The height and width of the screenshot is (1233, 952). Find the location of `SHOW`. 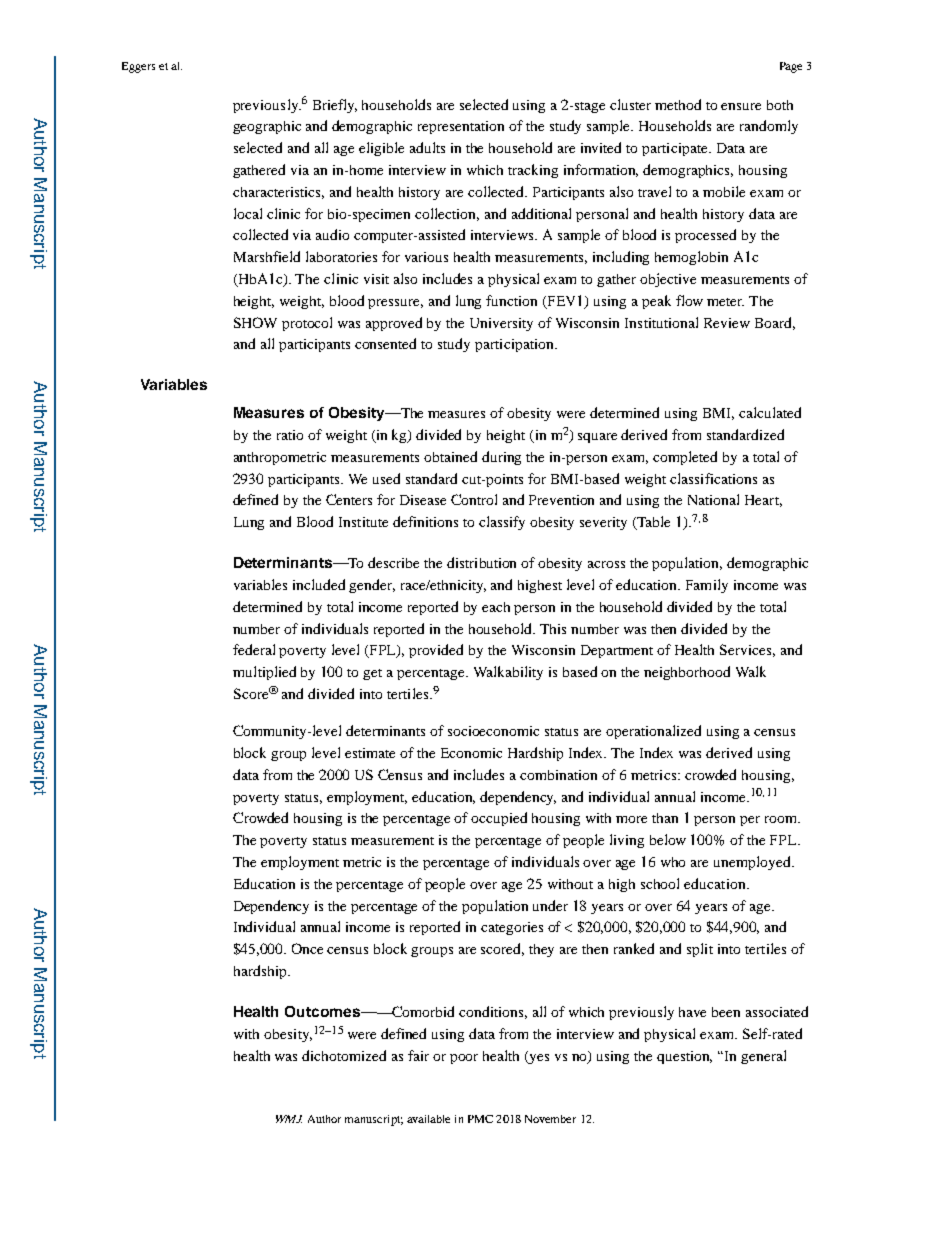

SHOW is located at coordinates (255, 322).
